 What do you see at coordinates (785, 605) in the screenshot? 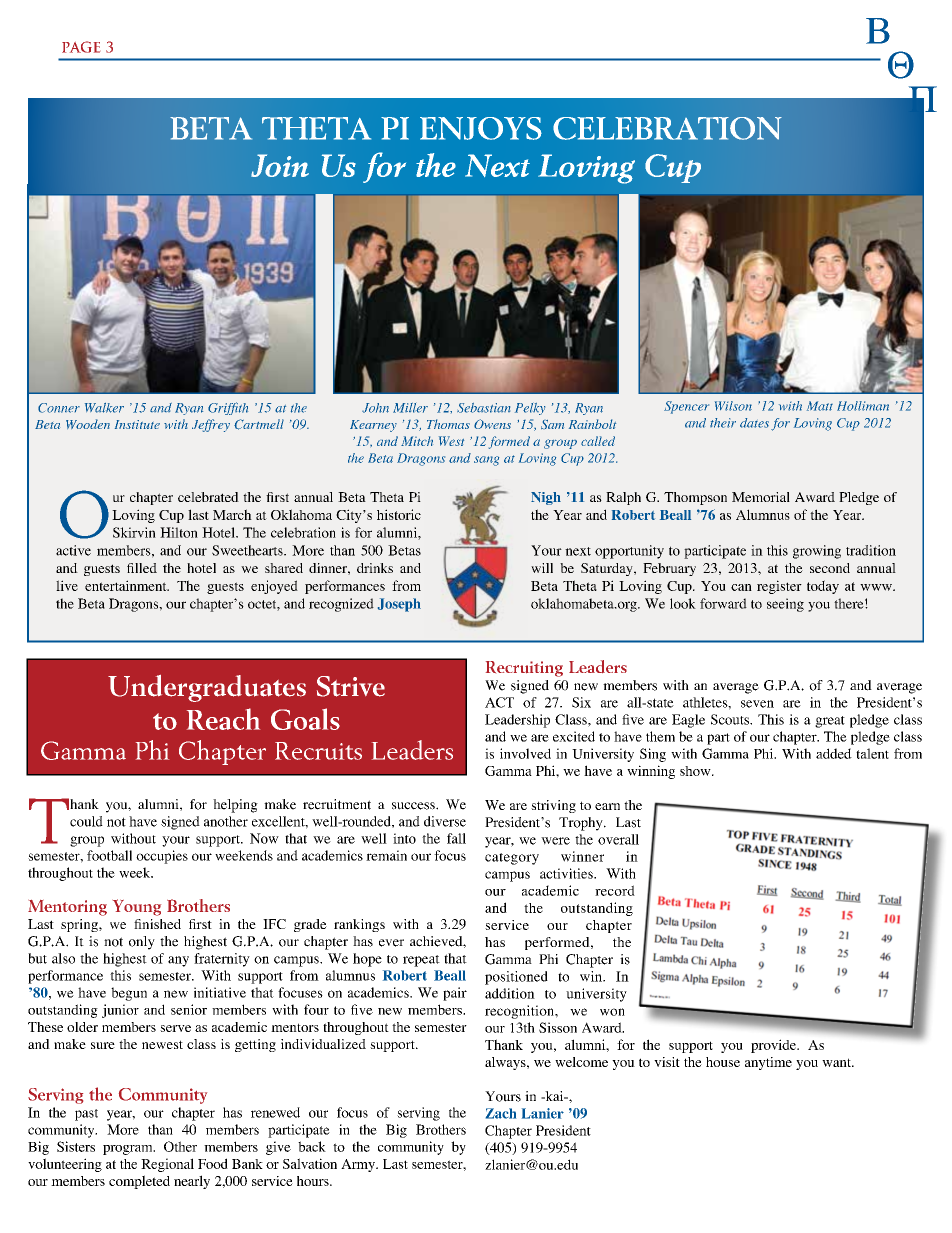
I see `seeing` at bounding box center [785, 605].
